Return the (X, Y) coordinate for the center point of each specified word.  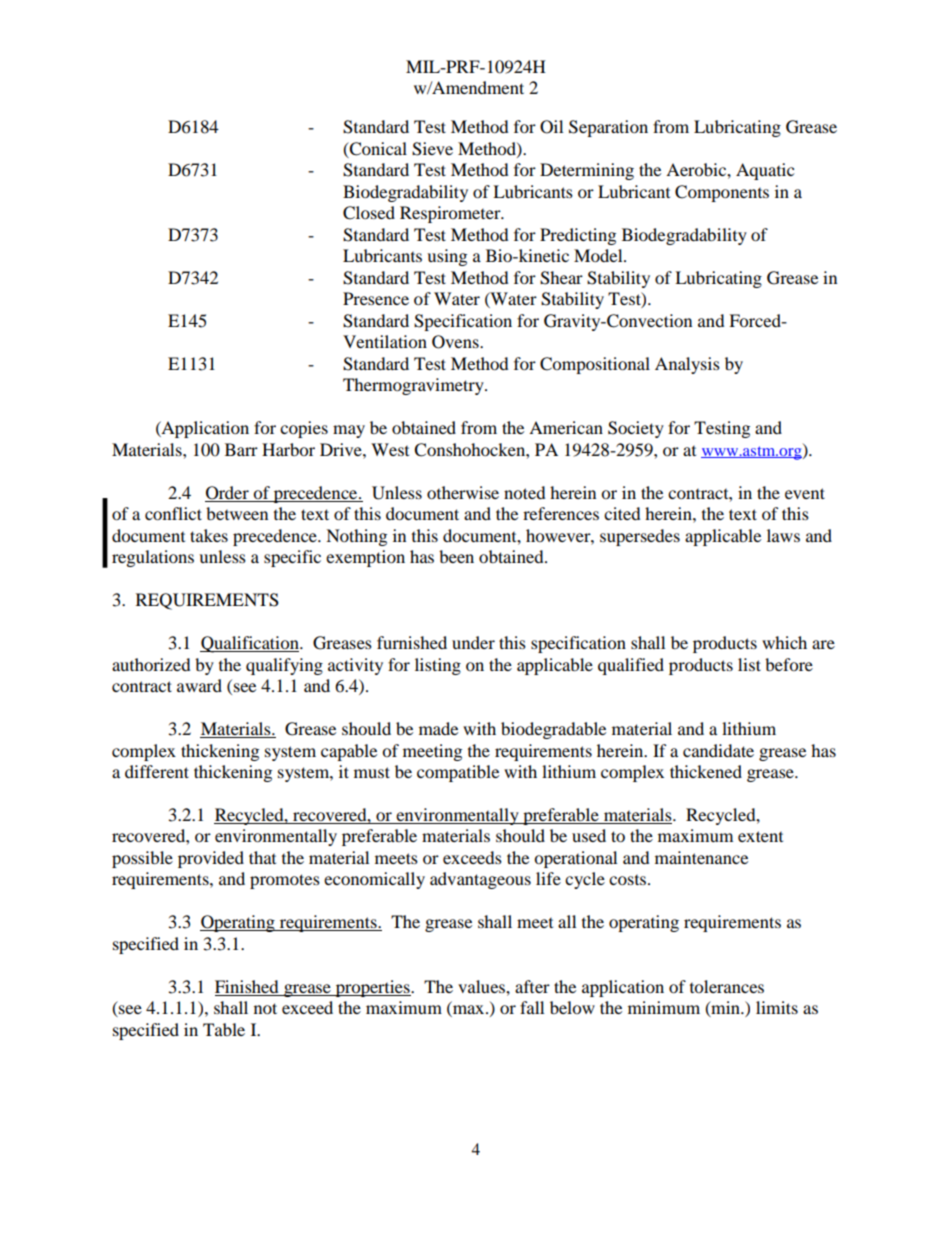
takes (209, 535)
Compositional (595, 365)
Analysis (687, 365)
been (456, 556)
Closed (369, 213)
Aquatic (765, 171)
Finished (248, 988)
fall (532, 1007)
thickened (706, 771)
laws (783, 535)
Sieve (432, 149)
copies (304, 429)
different (157, 771)
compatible (458, 773)
